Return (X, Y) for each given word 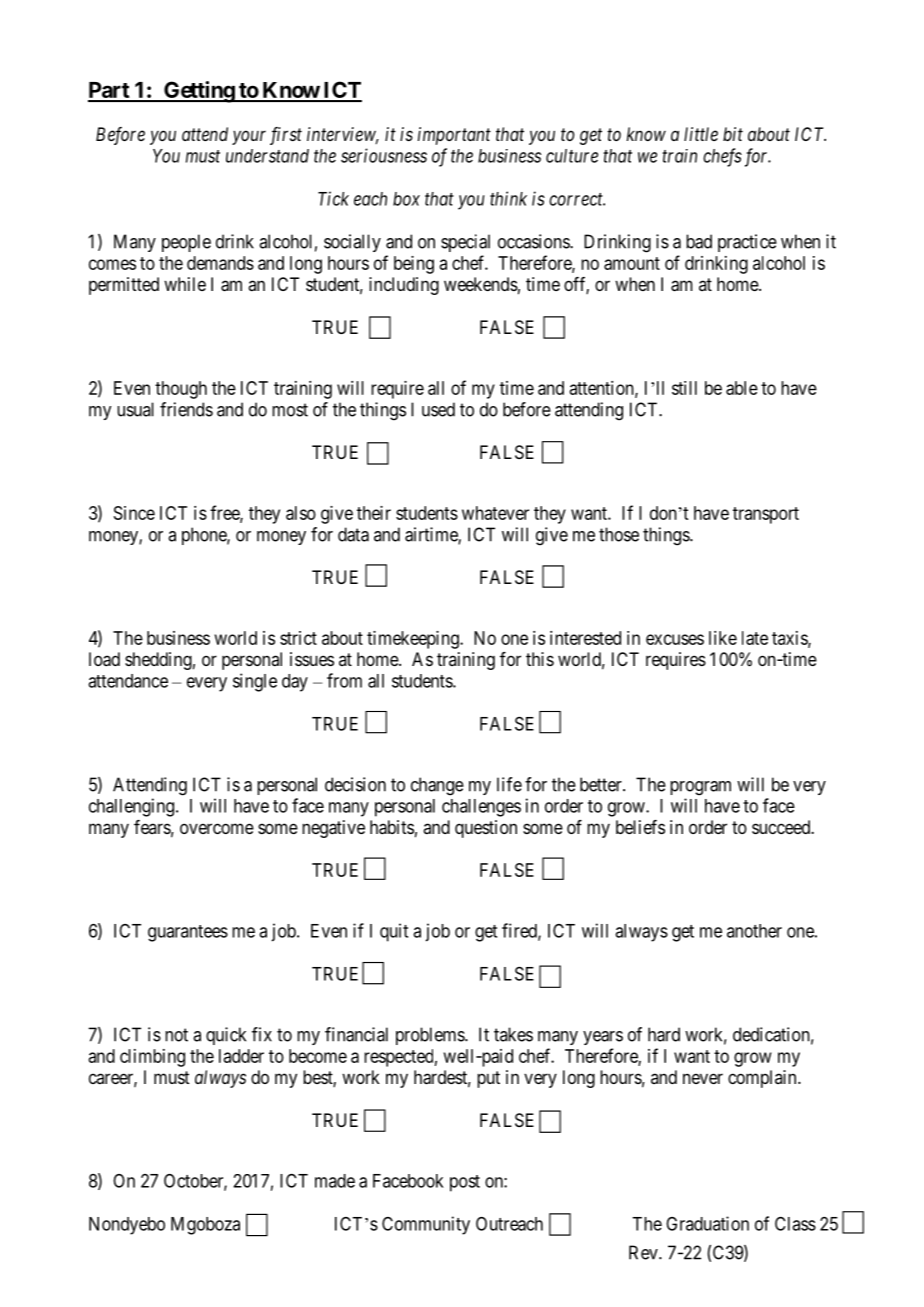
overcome (217, 828)
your (249, 137)
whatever (495, 513)
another (754, 931)
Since (134, 513)
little (701, 134)
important (454, 136)
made (335, 1181)
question (486, 829)
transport (766, 515)
